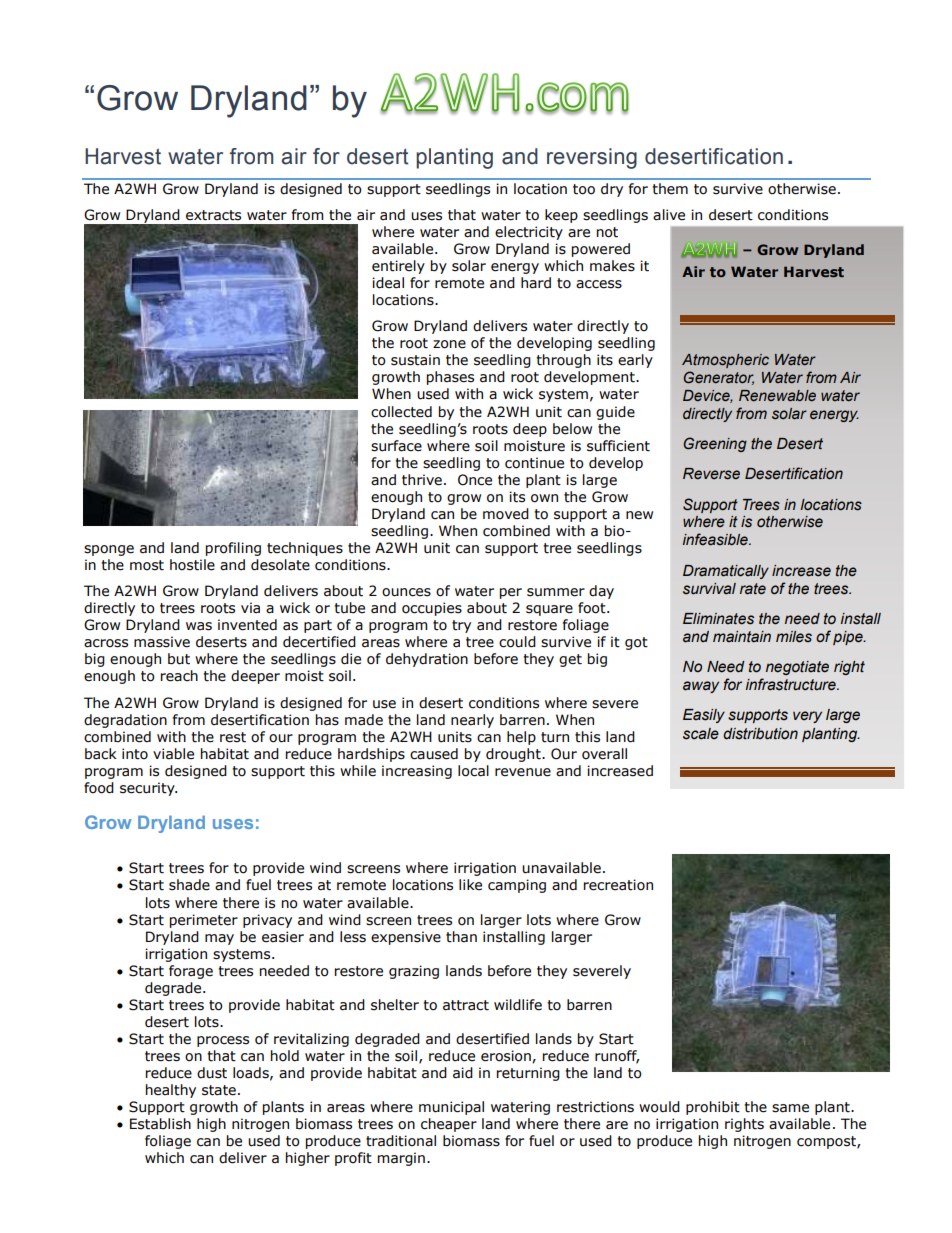 The width and height of the screenshot is (952, 1233). What do you see at coordinates (450, 378) in the screenshot?
I see `phases` at bounding box center [450, 378].
